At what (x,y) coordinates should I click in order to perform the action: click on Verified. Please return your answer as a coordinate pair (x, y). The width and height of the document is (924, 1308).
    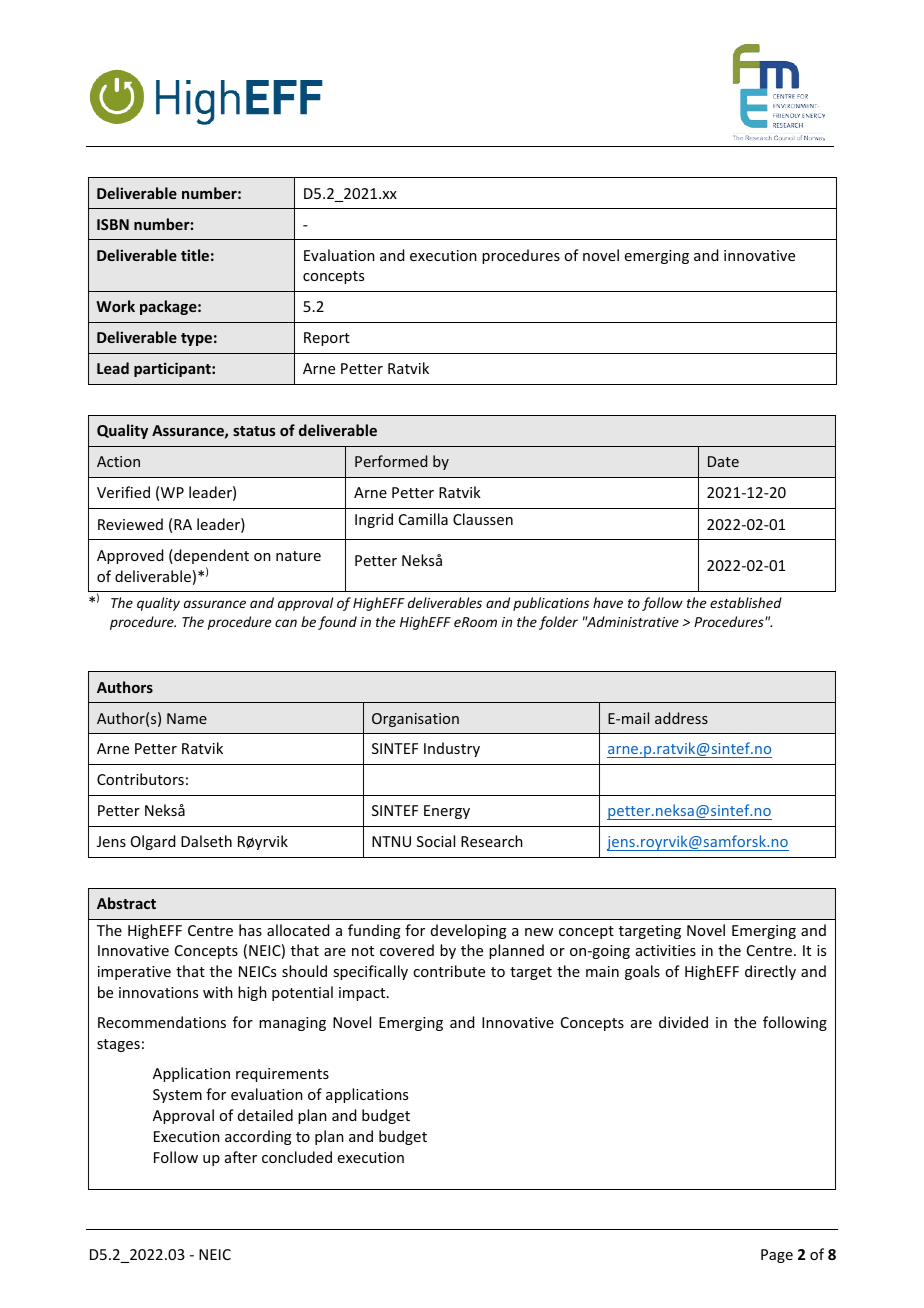
    Looking at the image, I should click on (123, 492).
